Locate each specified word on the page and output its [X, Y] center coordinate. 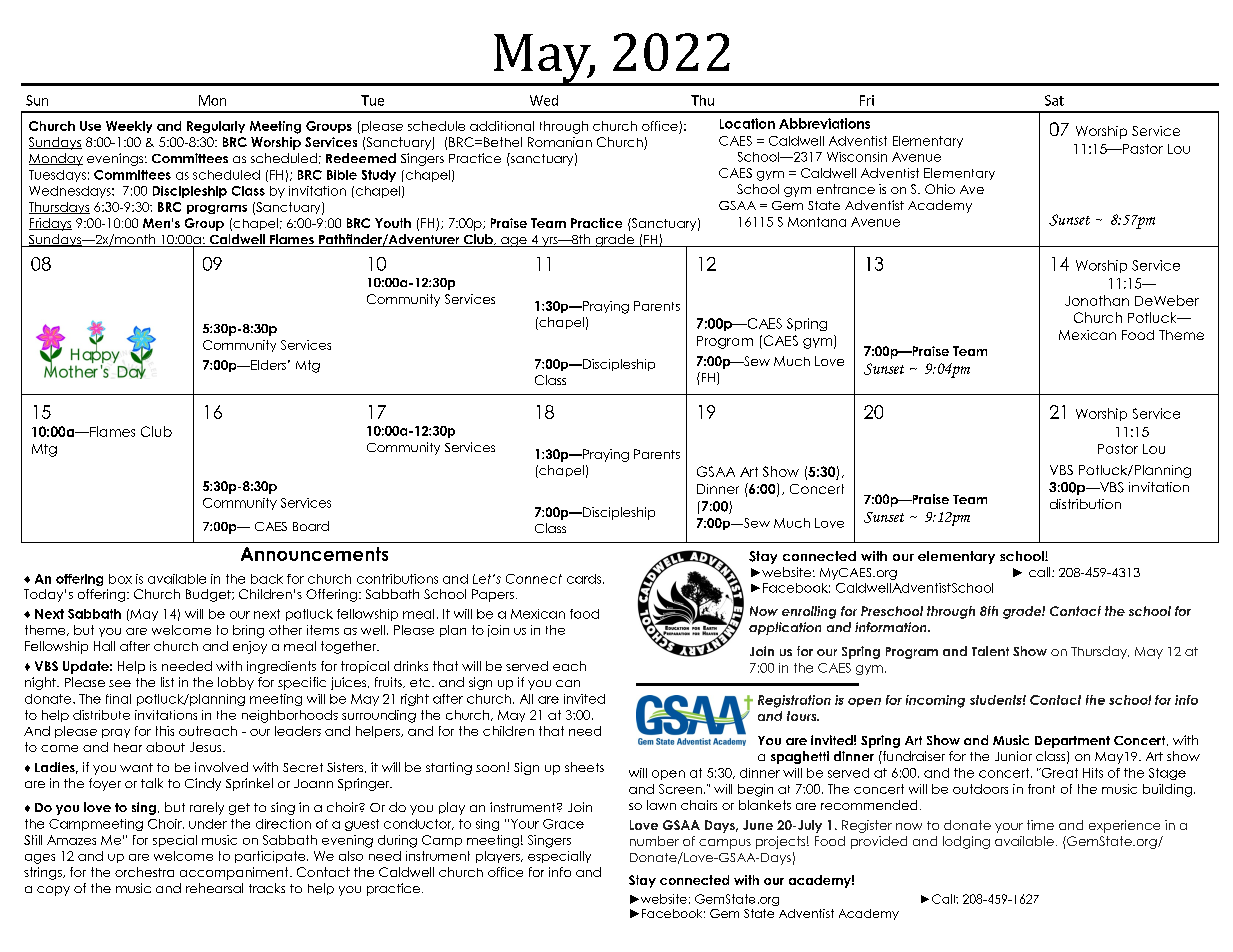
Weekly [129, 127]
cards [585, 579]
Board [311, 526]
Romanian [560, 142]
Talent [990, 651]
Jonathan [1097, 300]
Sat [1054, 100]
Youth [393, 223]
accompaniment [235, 873]
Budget [209, 595]
